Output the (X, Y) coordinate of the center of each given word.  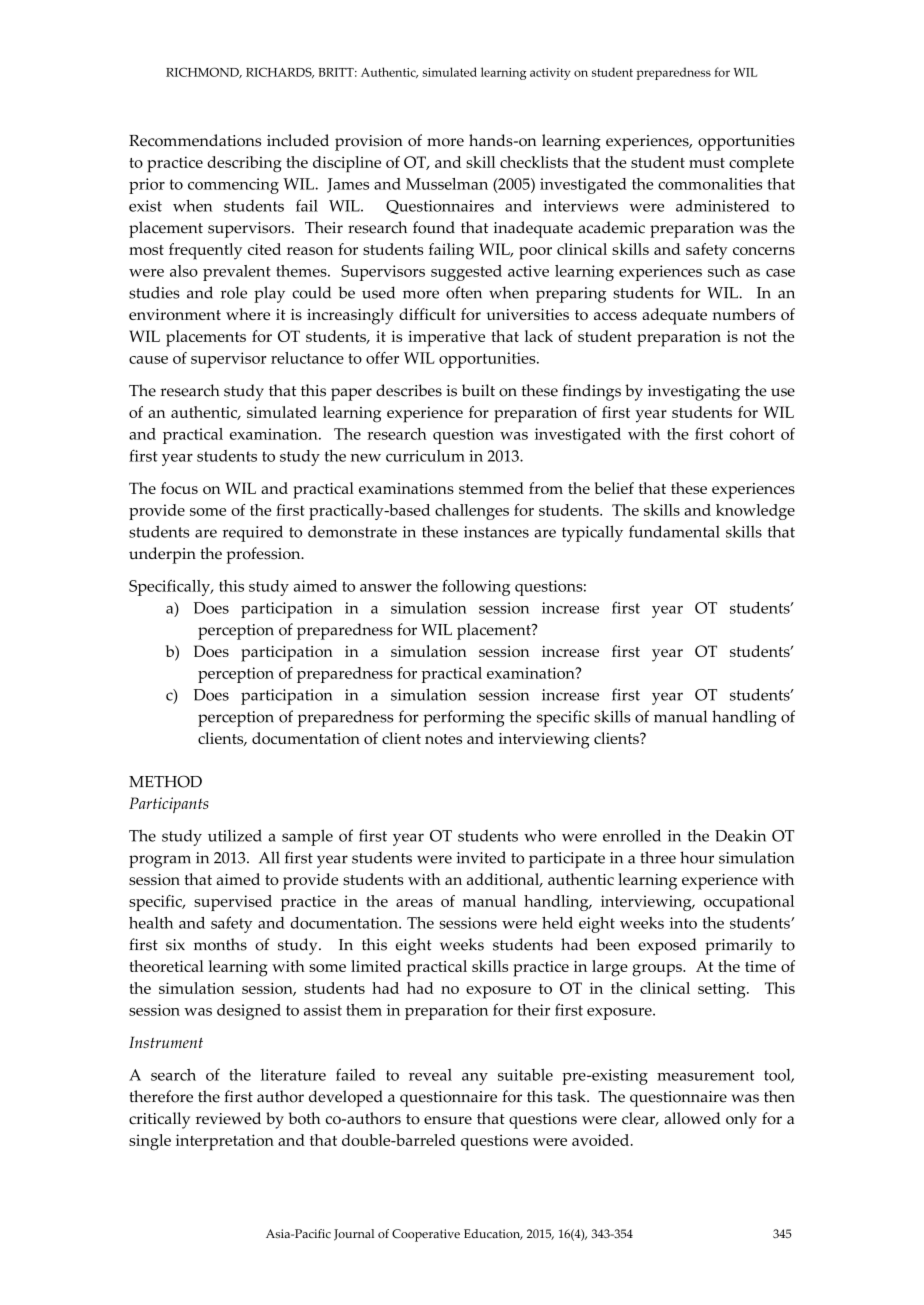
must (707, 163)
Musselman (447, 184)
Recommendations (195, 140)
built (478, 390)
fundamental (674, 531)
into (683, 923)
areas (414, 903)
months (220, 944)
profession (264, 555)
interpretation (225, 1142)
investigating (694, 393)
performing (464, 718)
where (248, 314)
